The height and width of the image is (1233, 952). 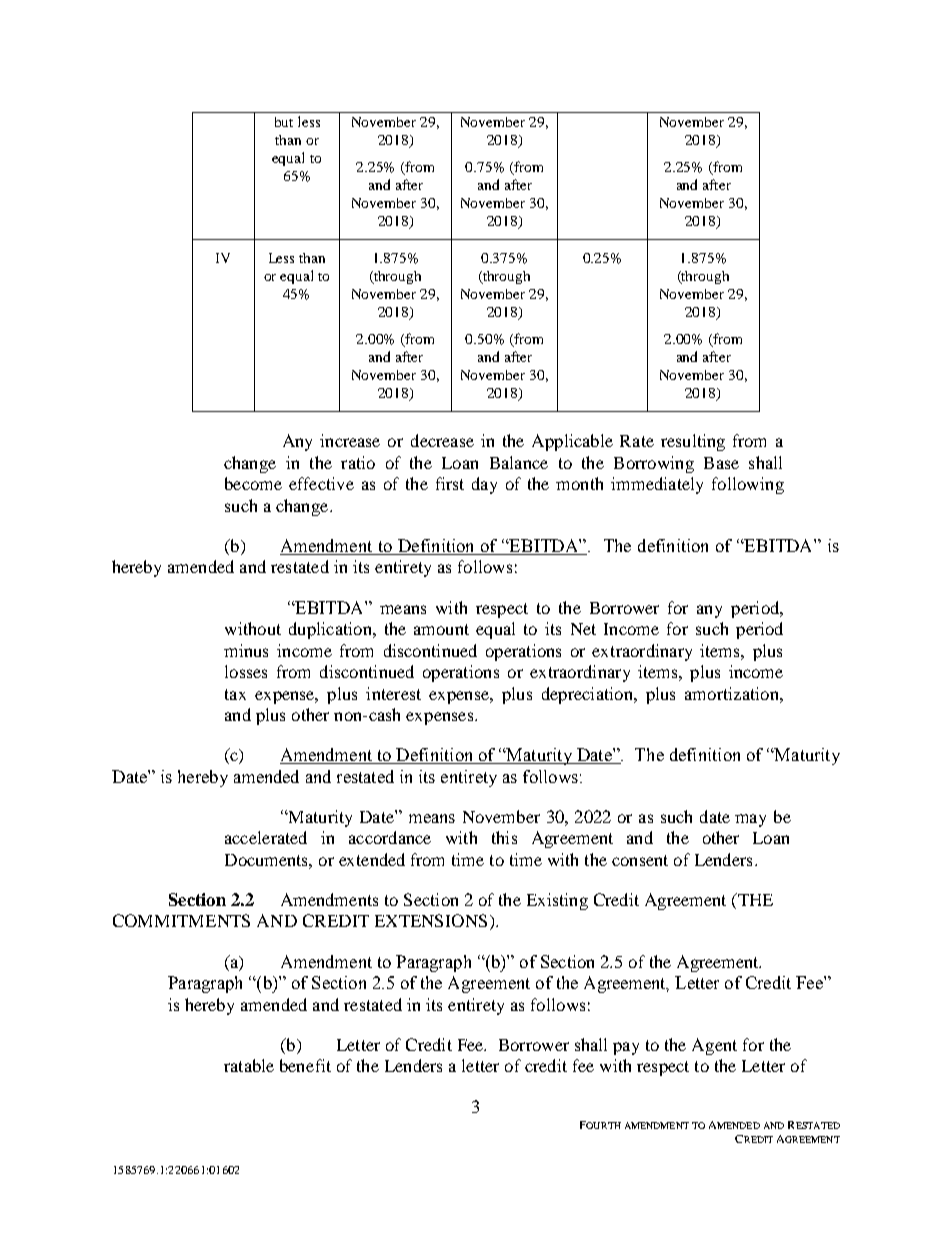 What do you see at coordinates (393, 693) in the image?
I see `interest` at bounding box center [393, 693].
